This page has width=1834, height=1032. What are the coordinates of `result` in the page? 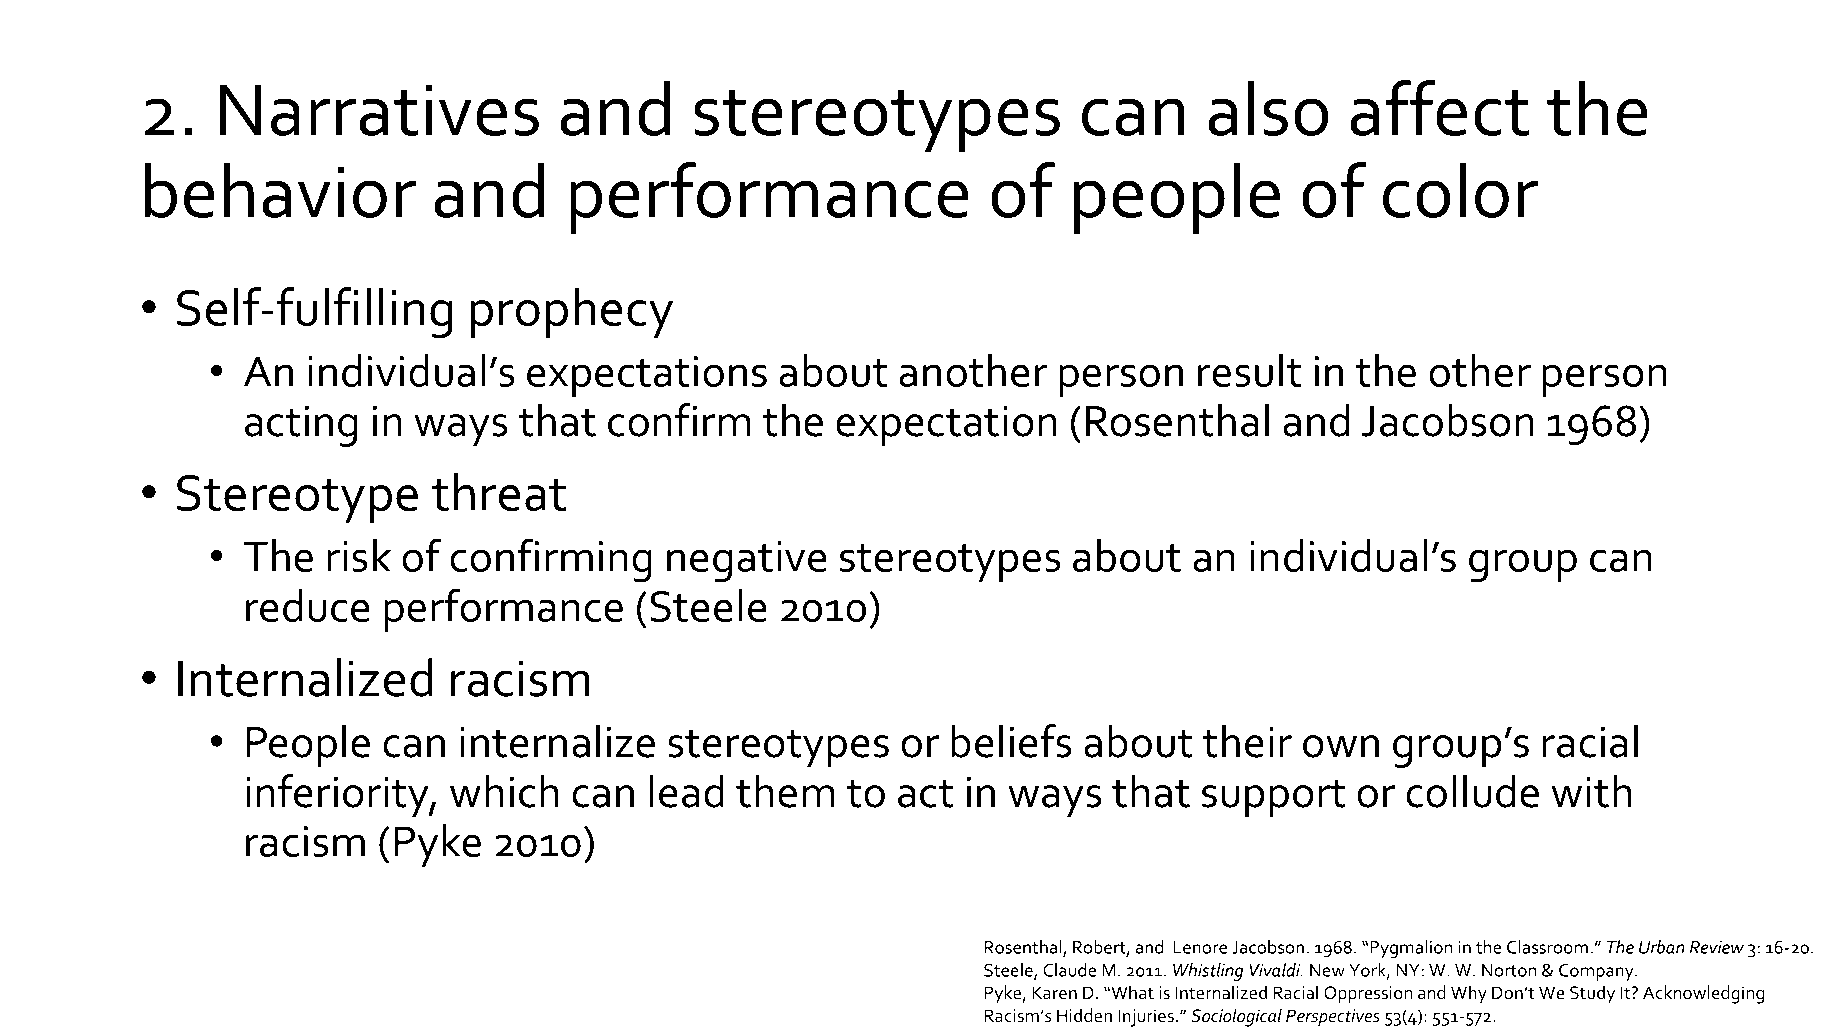 It's located at (1249, 370).
